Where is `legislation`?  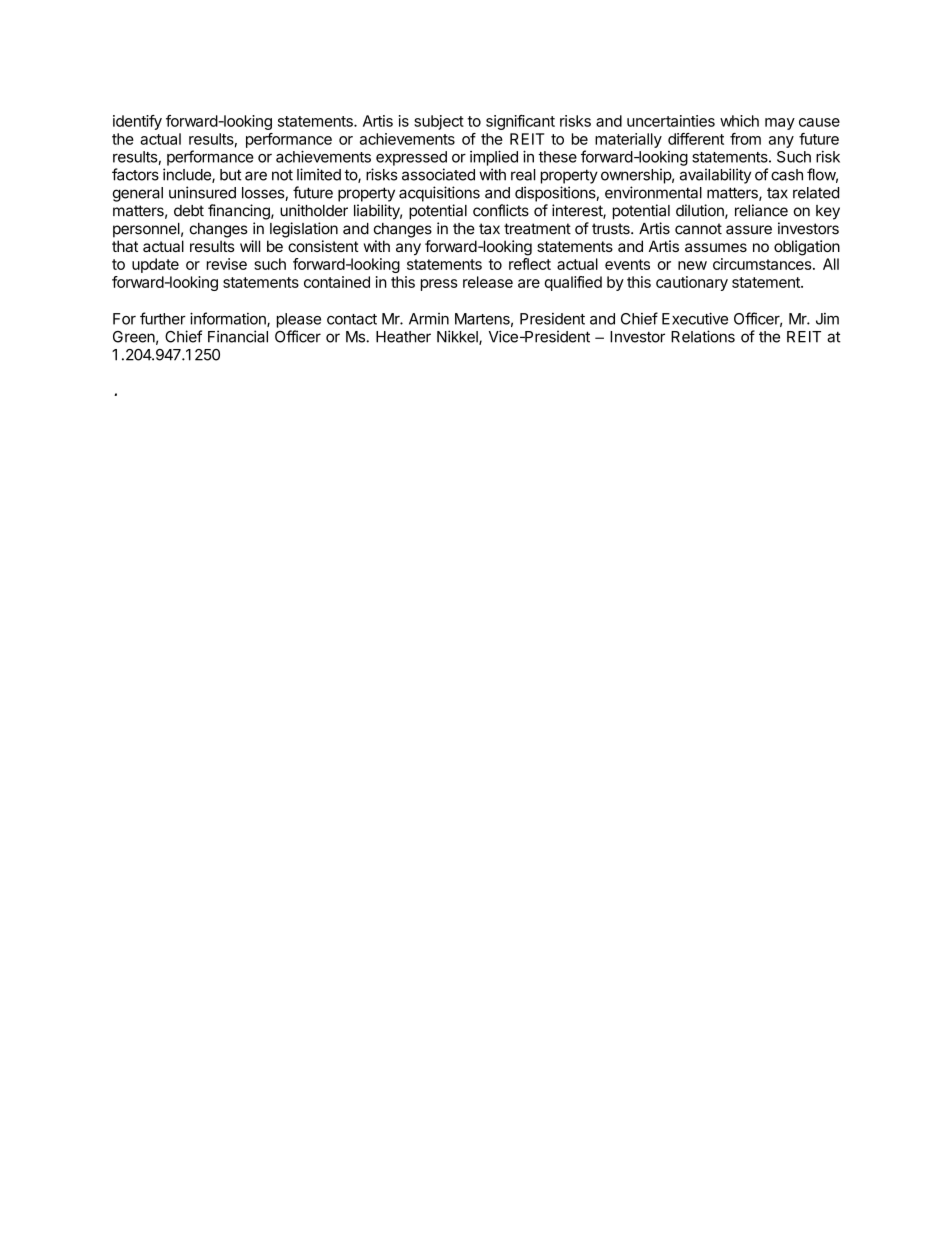
legislation is located at coordinates (304, 230).
